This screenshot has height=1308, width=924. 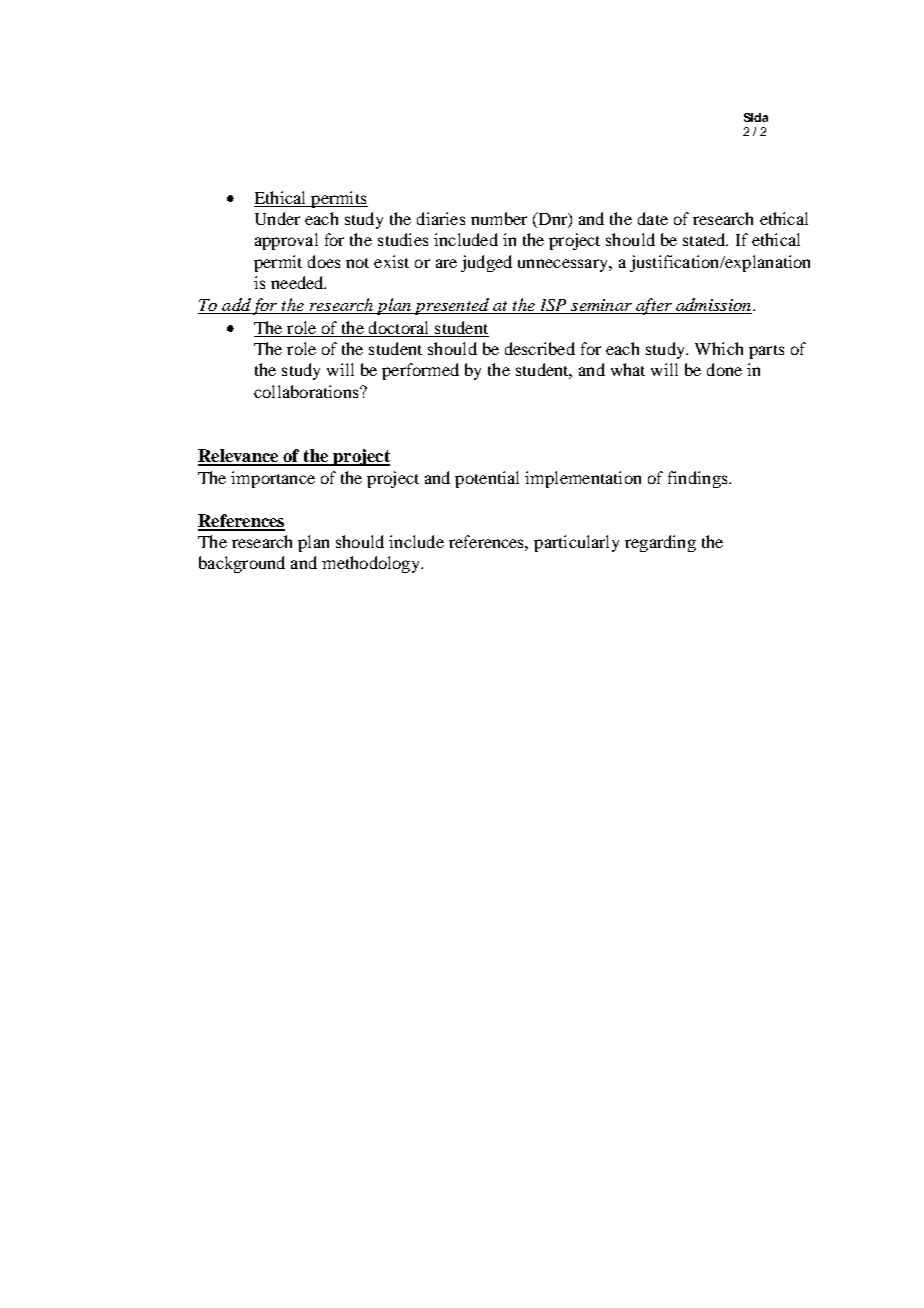 I want to click on Under, so click(x=277, y=218).
